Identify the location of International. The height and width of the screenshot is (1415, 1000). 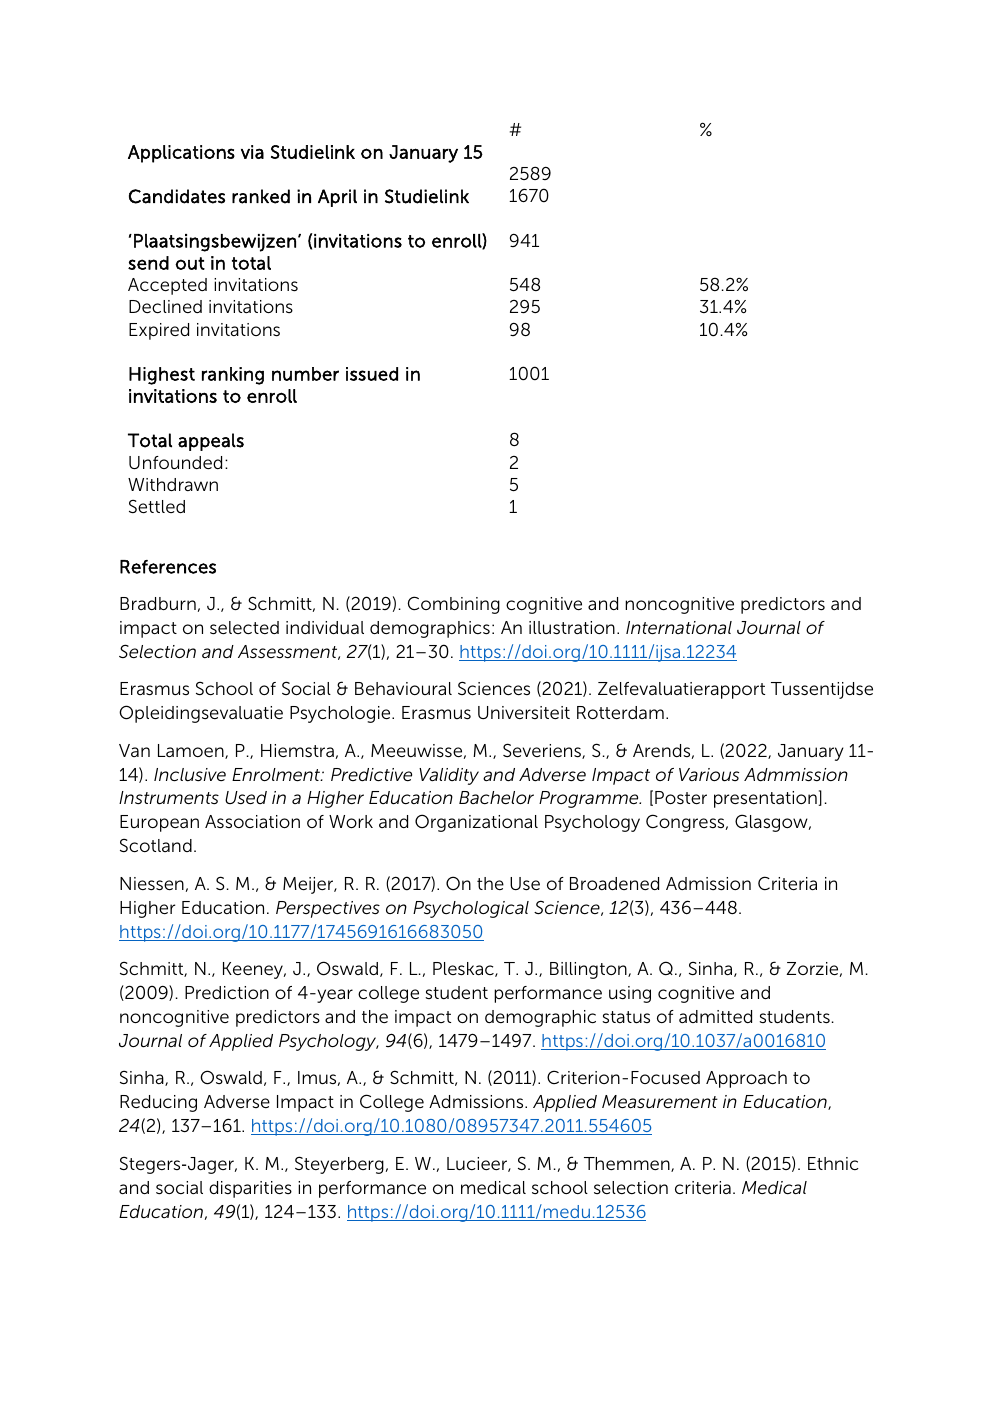
(679, 628).
